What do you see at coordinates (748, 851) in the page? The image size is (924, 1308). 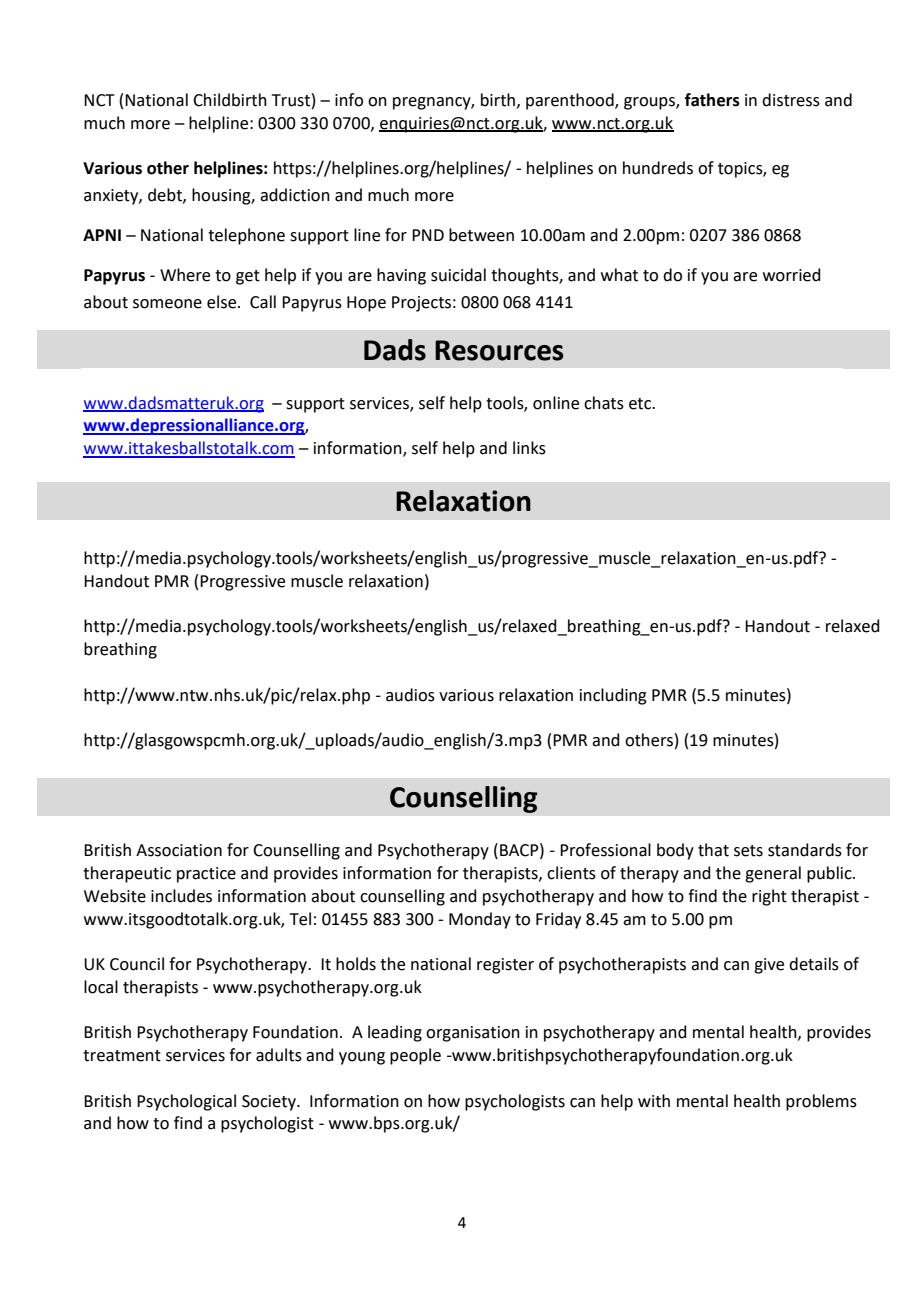 I see `sets` at bounding box center [748, 851].
